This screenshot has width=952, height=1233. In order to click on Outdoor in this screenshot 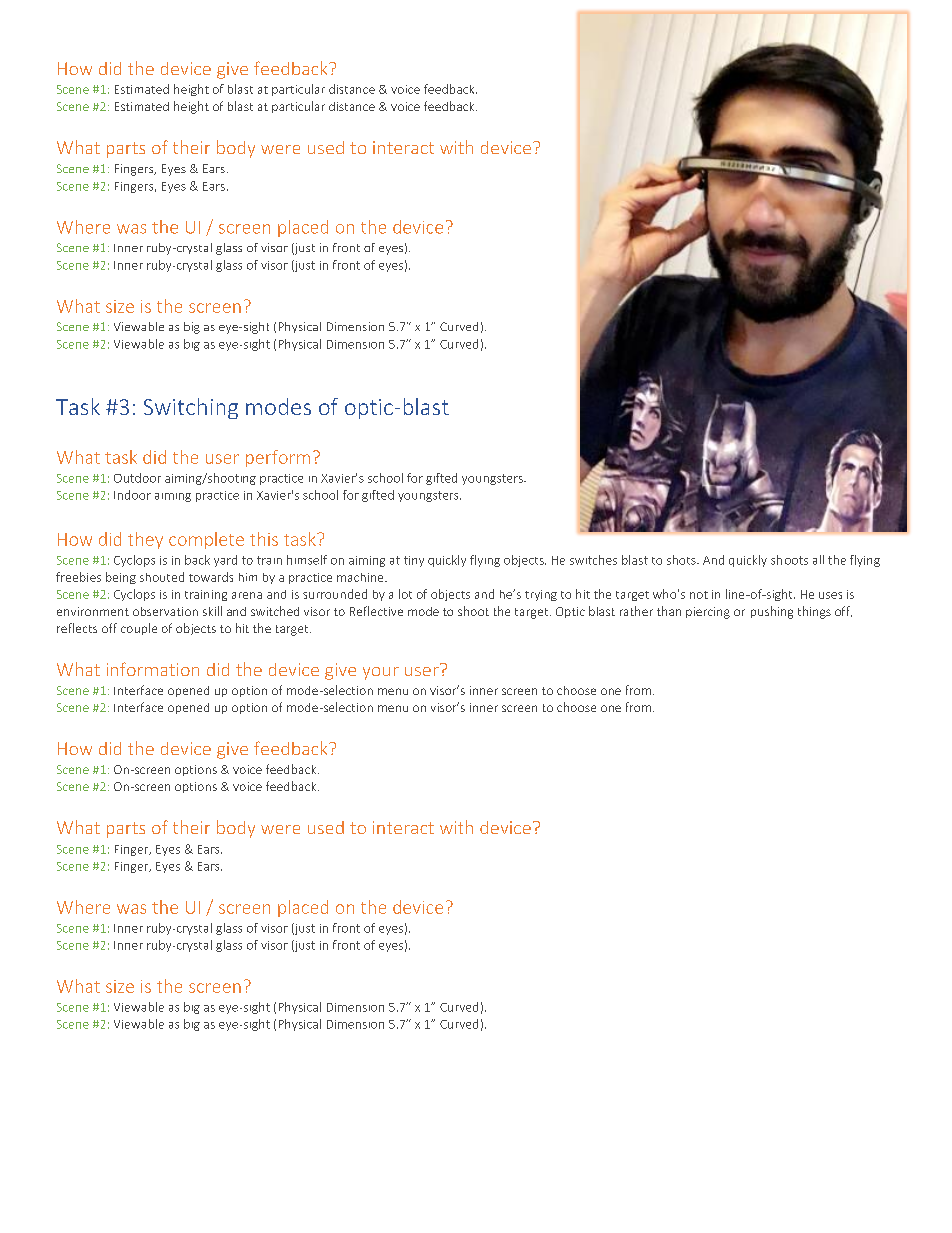, I will do `click(137, 478)`.
